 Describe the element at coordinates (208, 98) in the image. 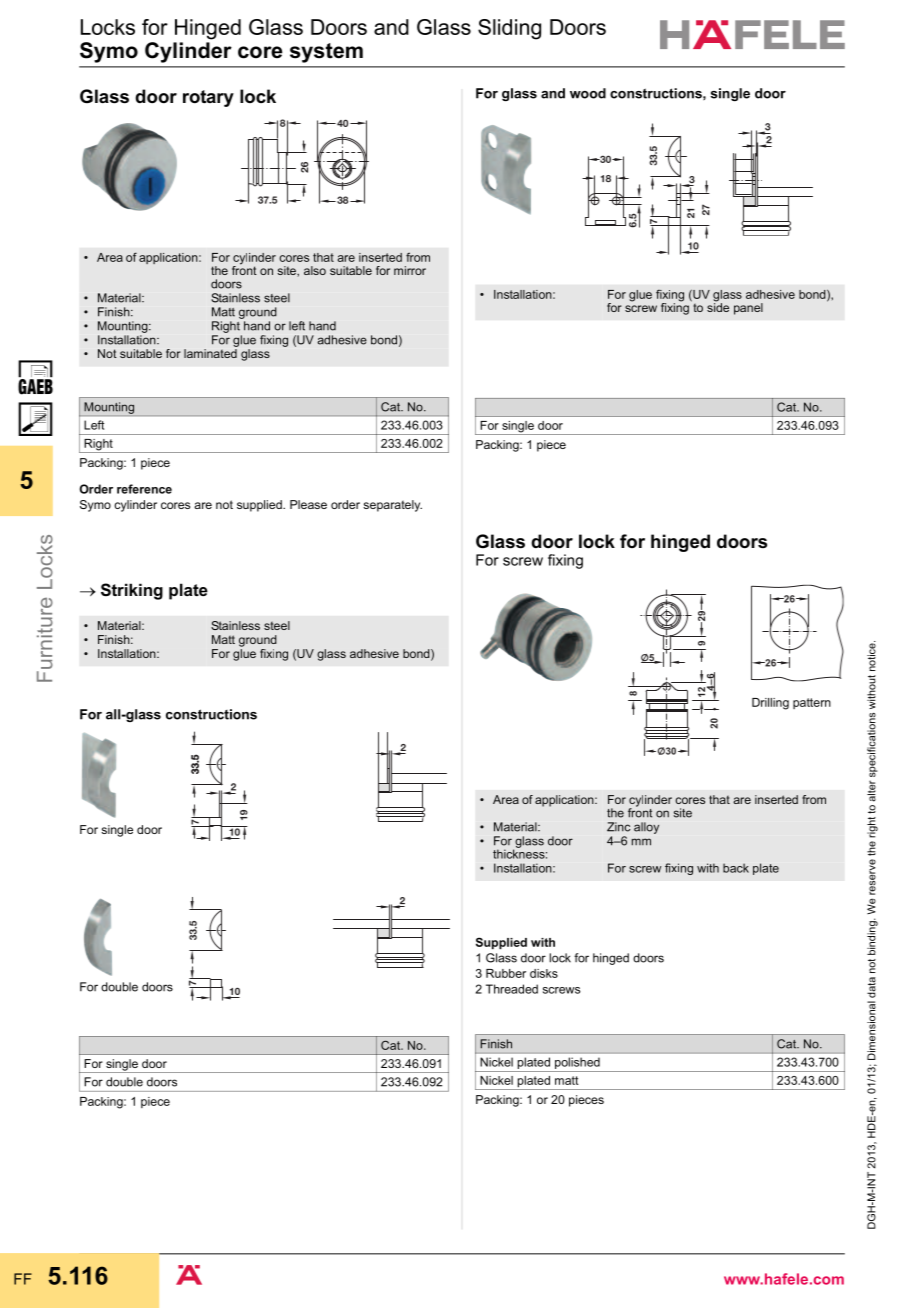

I see `rotary` at that location.
